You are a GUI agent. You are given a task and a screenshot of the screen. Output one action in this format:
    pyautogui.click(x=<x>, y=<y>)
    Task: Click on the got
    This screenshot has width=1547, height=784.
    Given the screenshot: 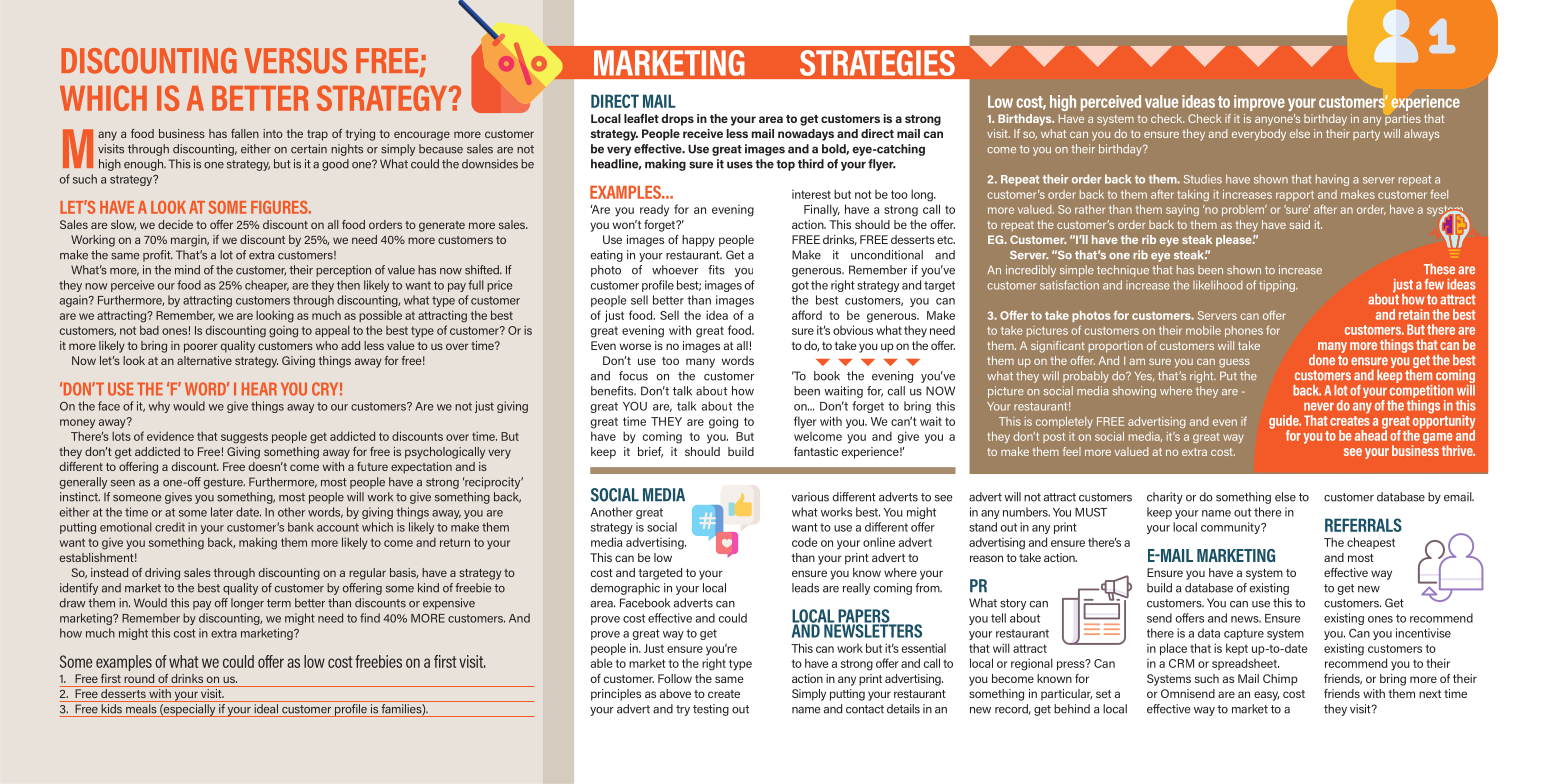 What is the action you would take?
    pyautogui.click(x=800, y=286)
